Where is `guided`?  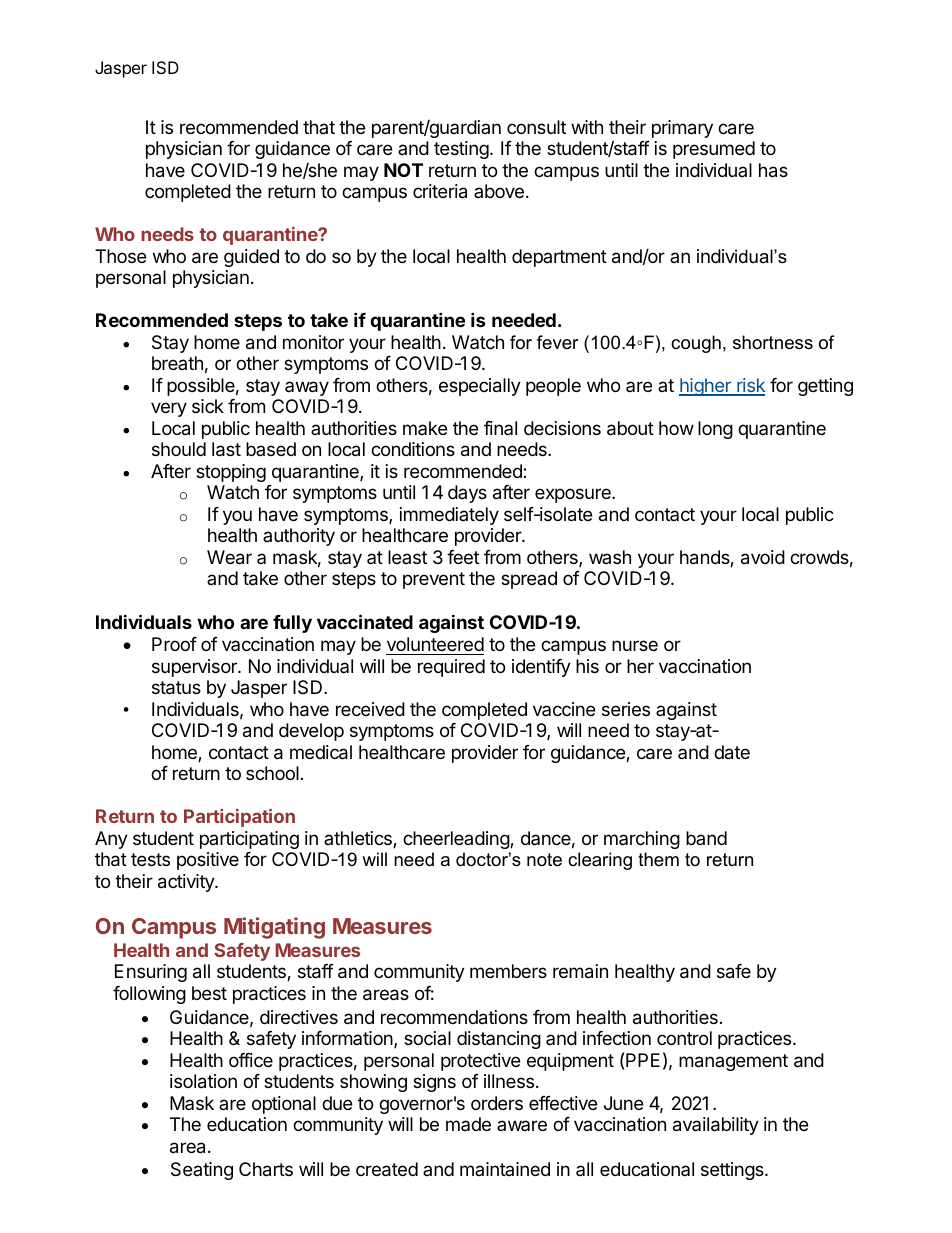 guided is located at coordinates (251, 258).
